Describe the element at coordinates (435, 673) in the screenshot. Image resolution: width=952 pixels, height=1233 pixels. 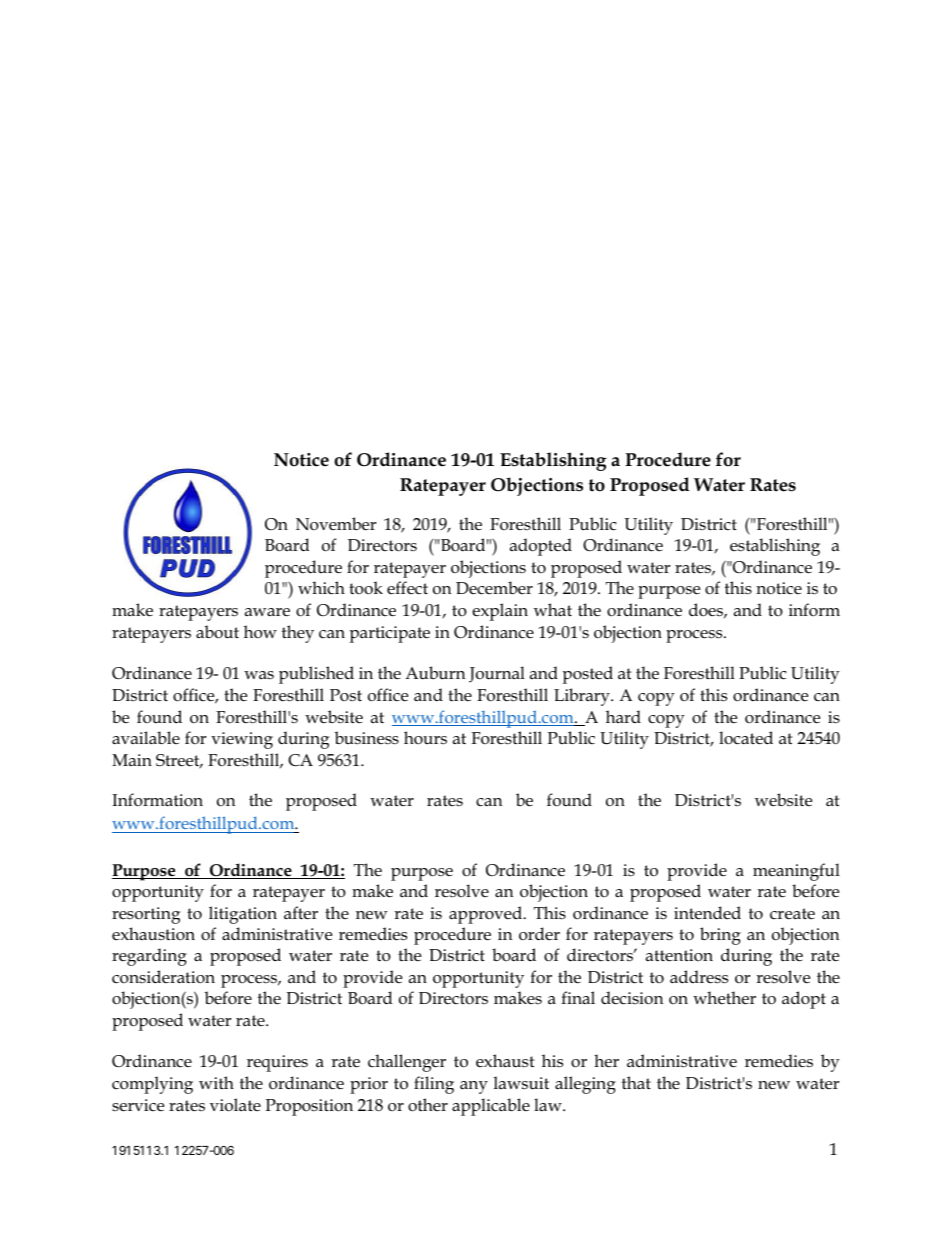
I see `Auburn` at that location.
